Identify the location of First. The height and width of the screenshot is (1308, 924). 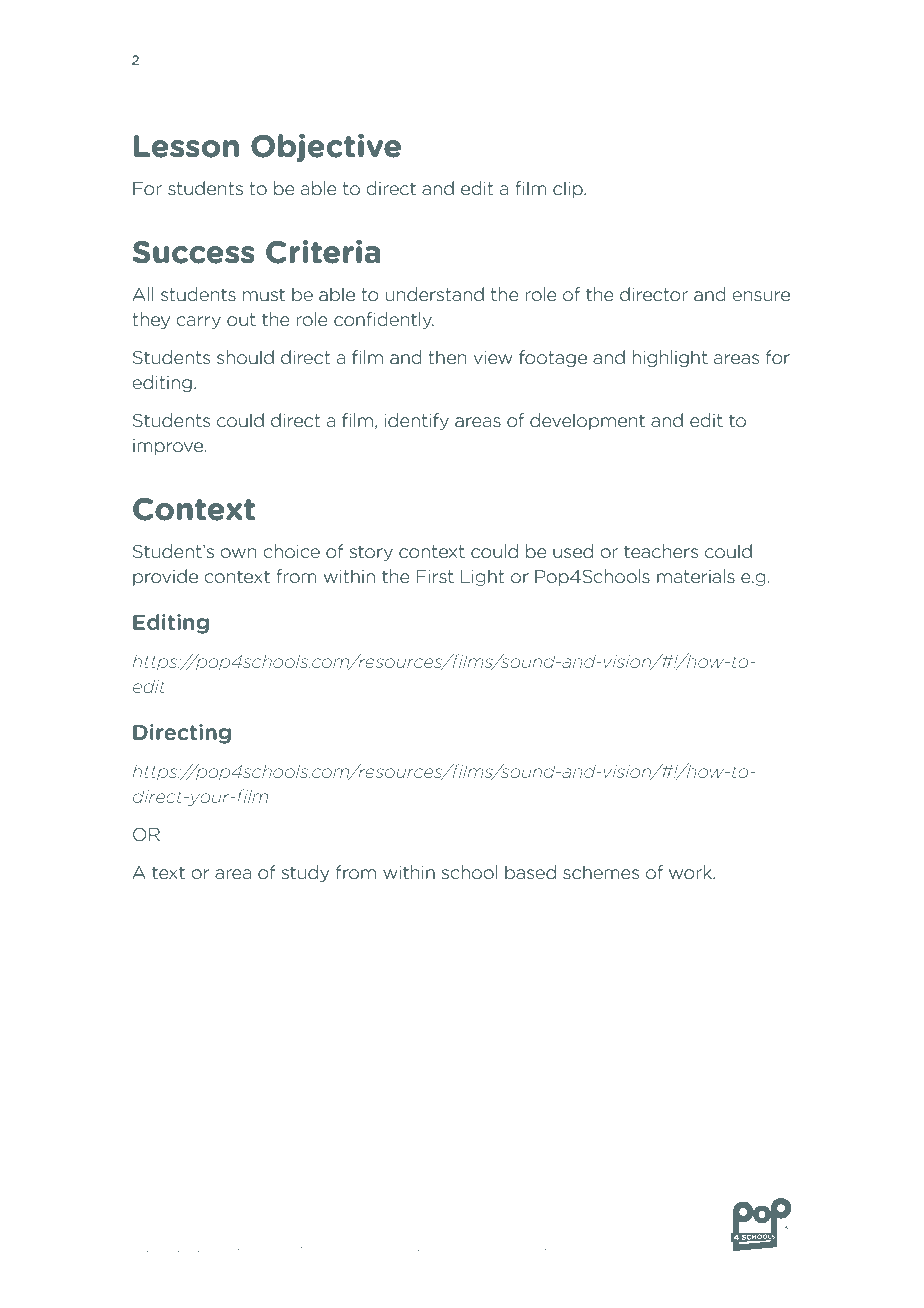
(435, 576).
